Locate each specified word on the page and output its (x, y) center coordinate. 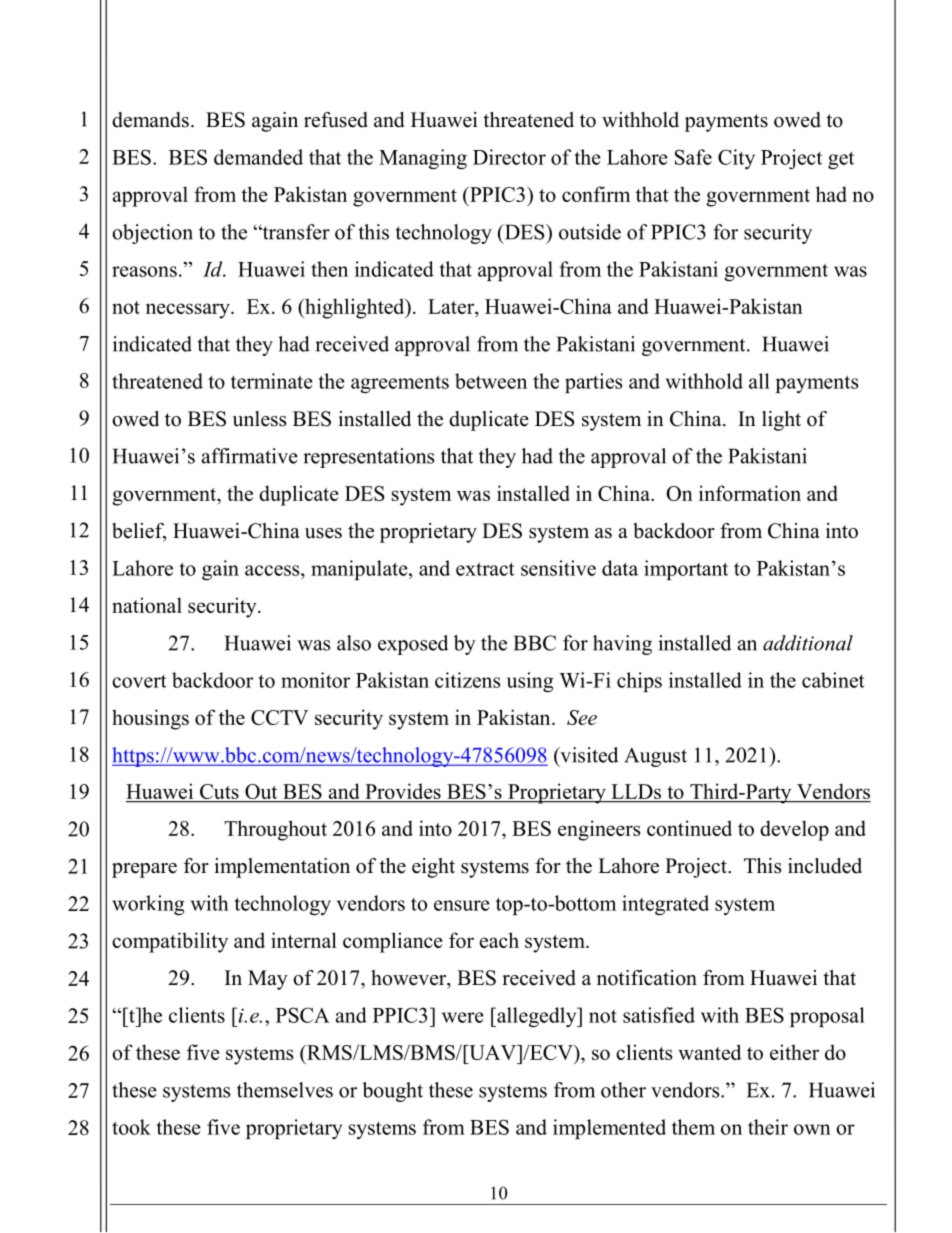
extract (485, 569)
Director (509, 157)
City (736, 159)
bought (392, 1092)
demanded (258, 157)
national (147, 605)
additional (808, 643)
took (131, 1127)
